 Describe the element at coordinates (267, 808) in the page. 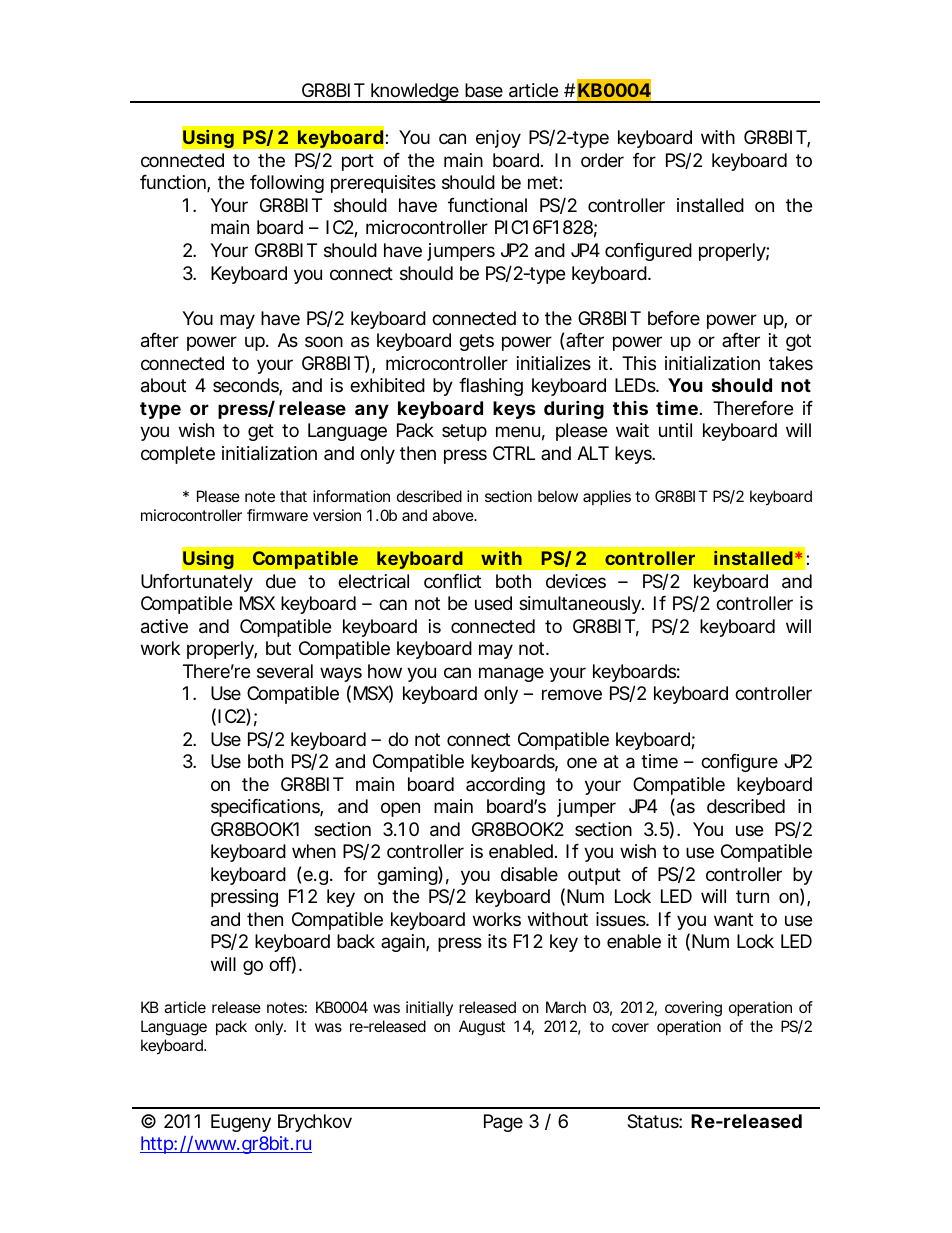

I see `specifications` at that location.
